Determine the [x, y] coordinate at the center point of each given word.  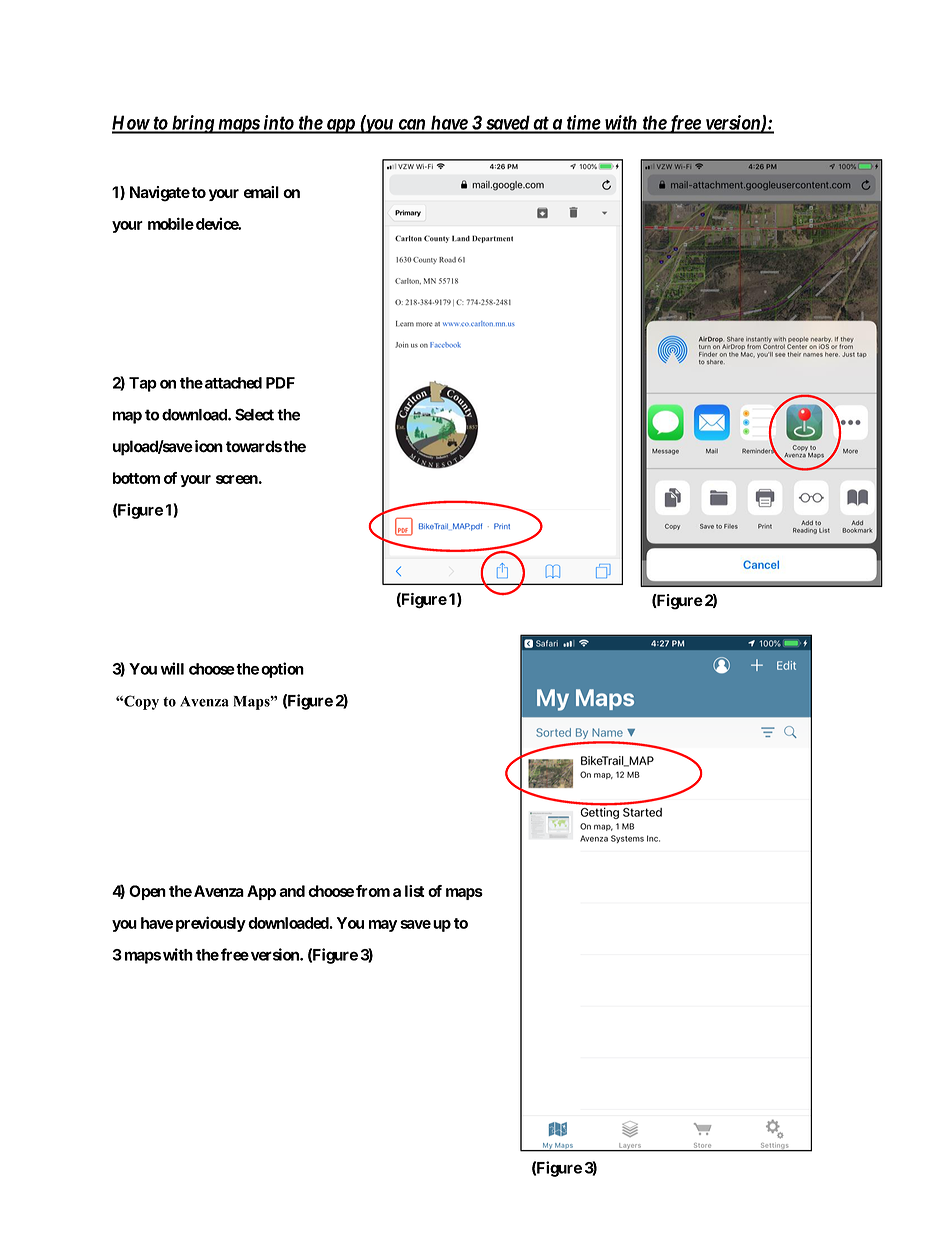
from [373, 891]
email [261, 192]
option [282, 670]
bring [193, 124]
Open [147, 892]
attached [232, 383]
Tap [143, 384]
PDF [280, 383]
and [292, 891]
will [172, 668]
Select [254, 414]
